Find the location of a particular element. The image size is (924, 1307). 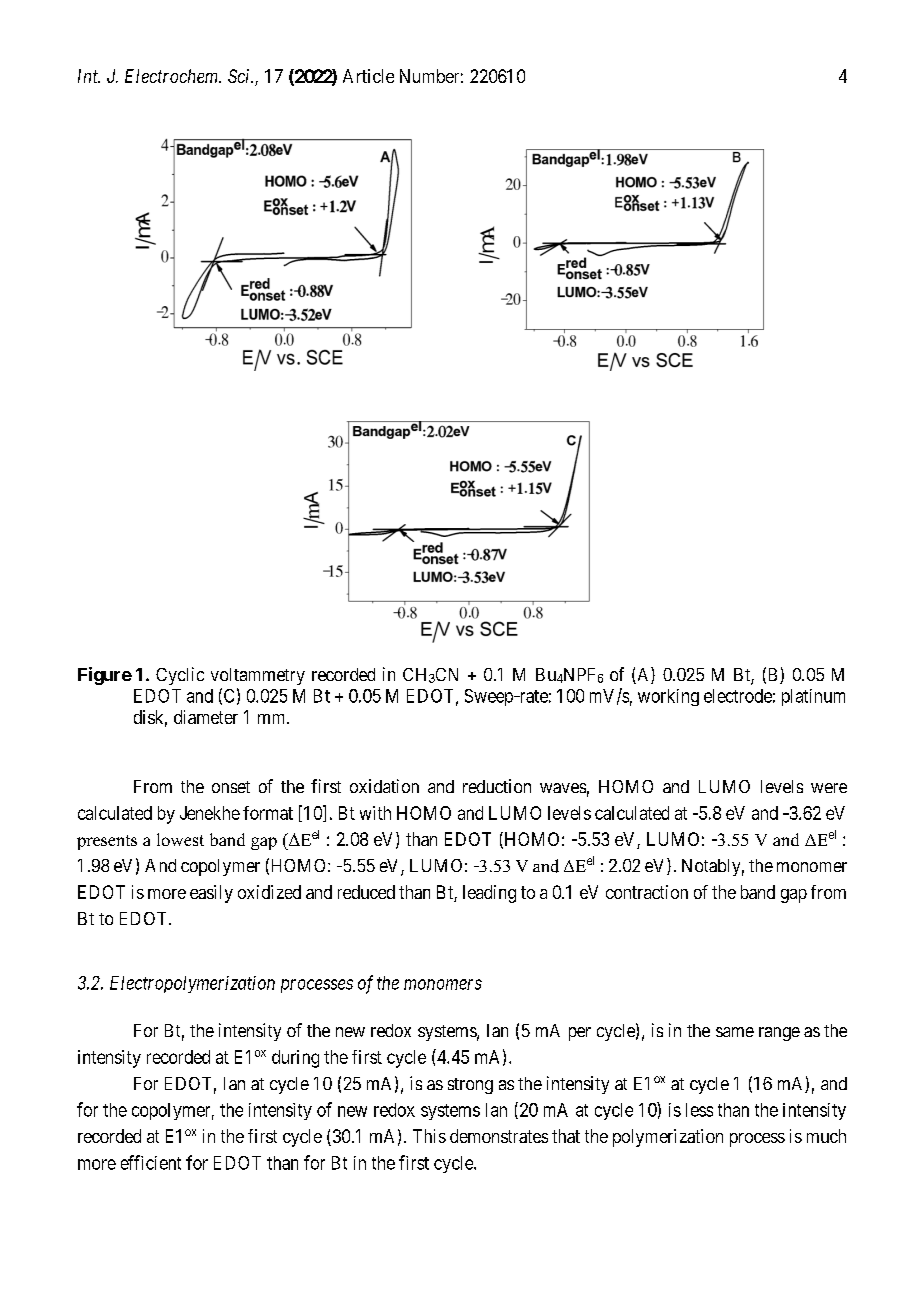

Sci is located at coordinates (240, 76).
